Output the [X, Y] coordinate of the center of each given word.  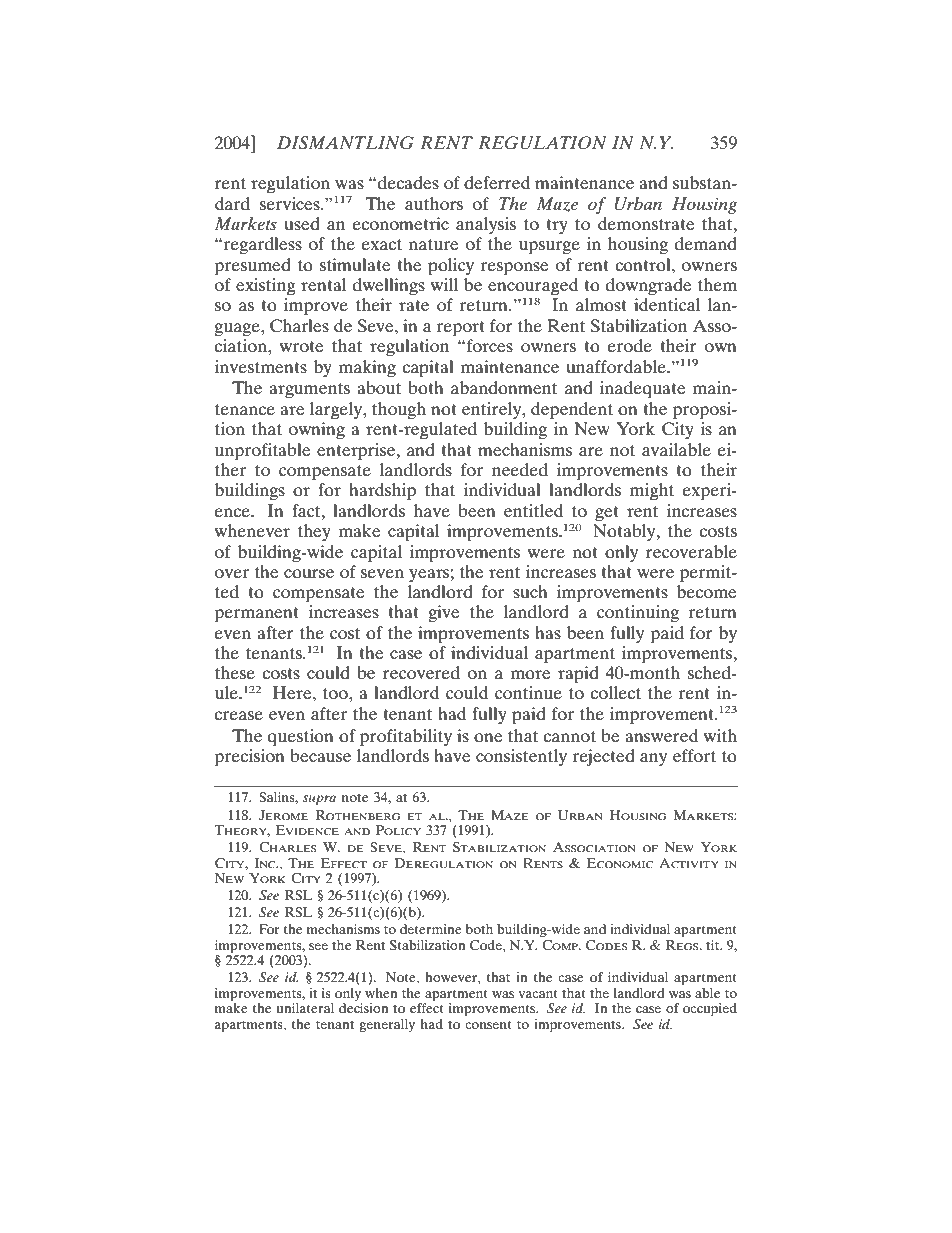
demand [706, 243]
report [460, 329]
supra [319, 800]
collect [615, 692]
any [653, 759]
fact [307, 510]
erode [630, 345]
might [652, 491]
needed [520, 469]
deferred [497, 182]
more [530, 674]
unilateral [305, 1008]
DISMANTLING [345, 143]
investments [261, 366]
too [336, 693]
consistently [521, 757]
